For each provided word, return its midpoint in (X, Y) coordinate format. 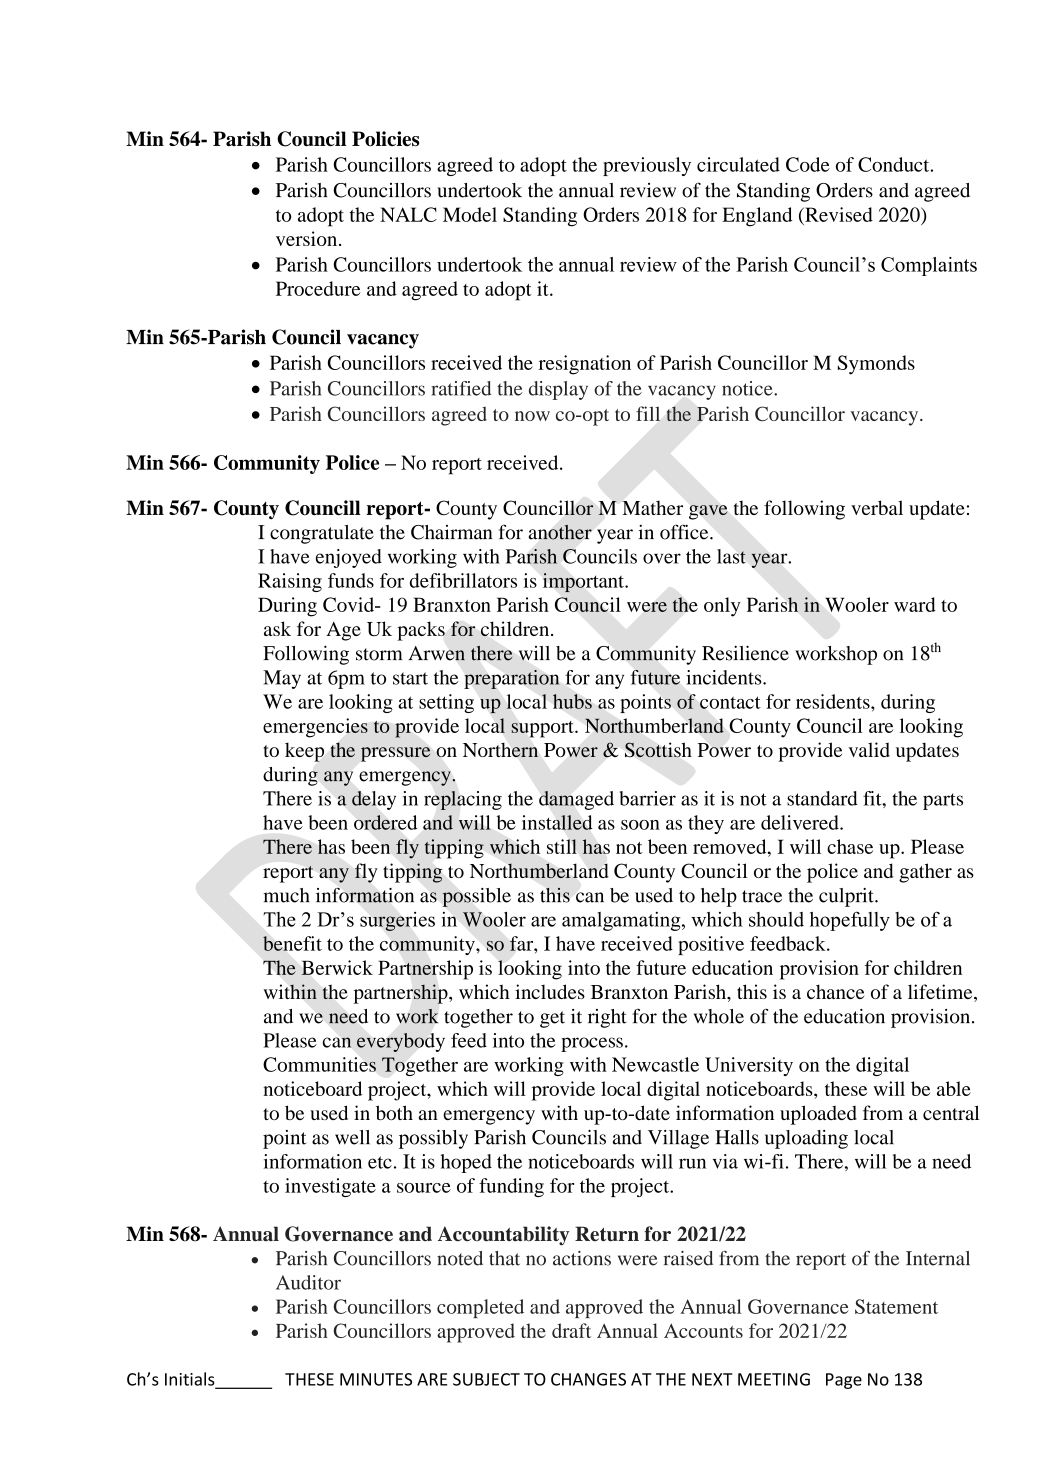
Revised (838, 214)
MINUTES (376, 1379)
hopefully (850, 921)
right (607, 1018)
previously (647, 166)
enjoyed (349, 558)
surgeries (397, 921)
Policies (385, 139)
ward (915, 604)
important (584, 583)
